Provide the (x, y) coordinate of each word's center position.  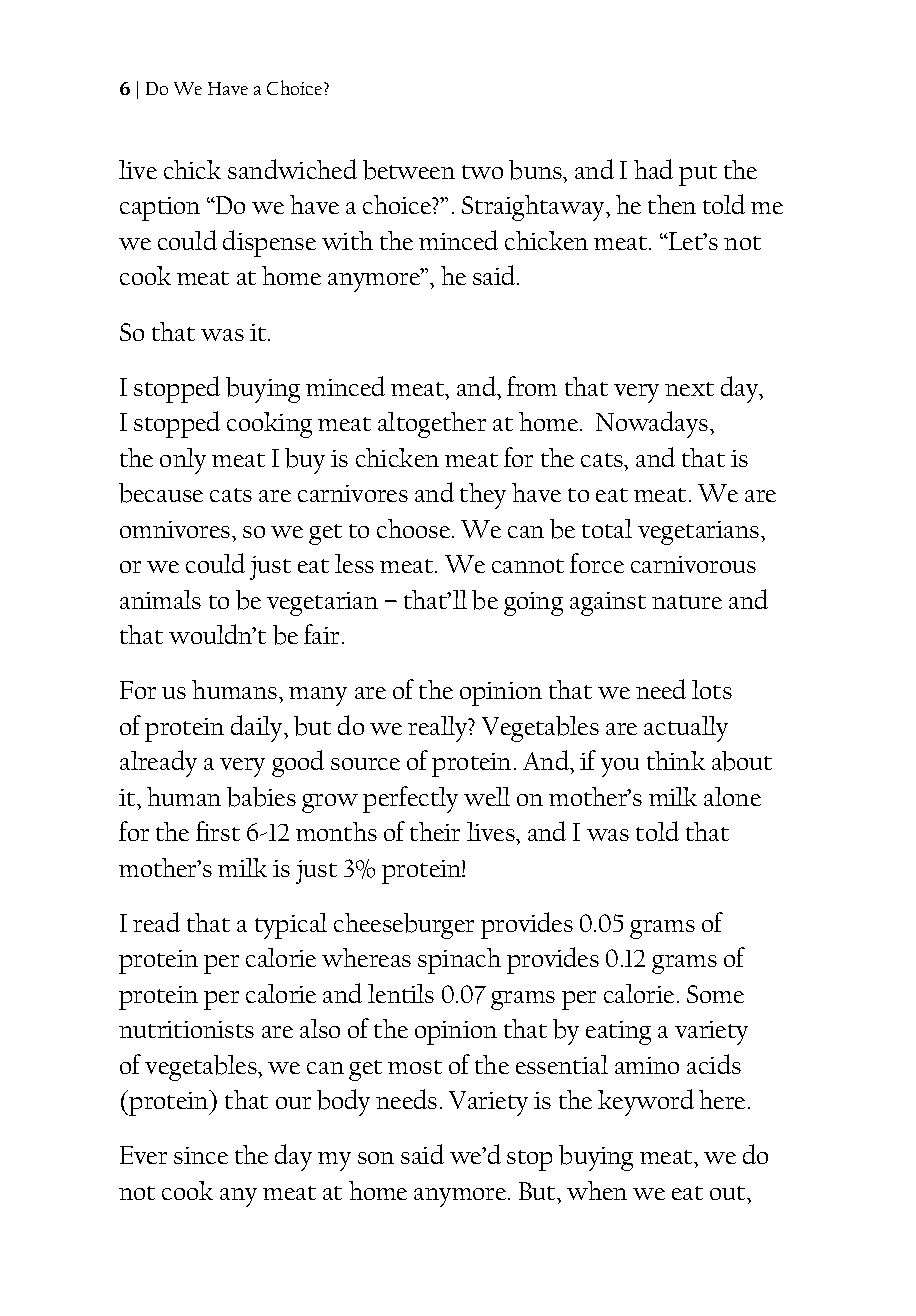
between (409, 170)
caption (160, 209)
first (218, 831)
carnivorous (693, 564)
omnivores (176, 529)
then (672, 204)
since (201, 1155)
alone (732, 796)
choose (413, 528)
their (435, 831)
